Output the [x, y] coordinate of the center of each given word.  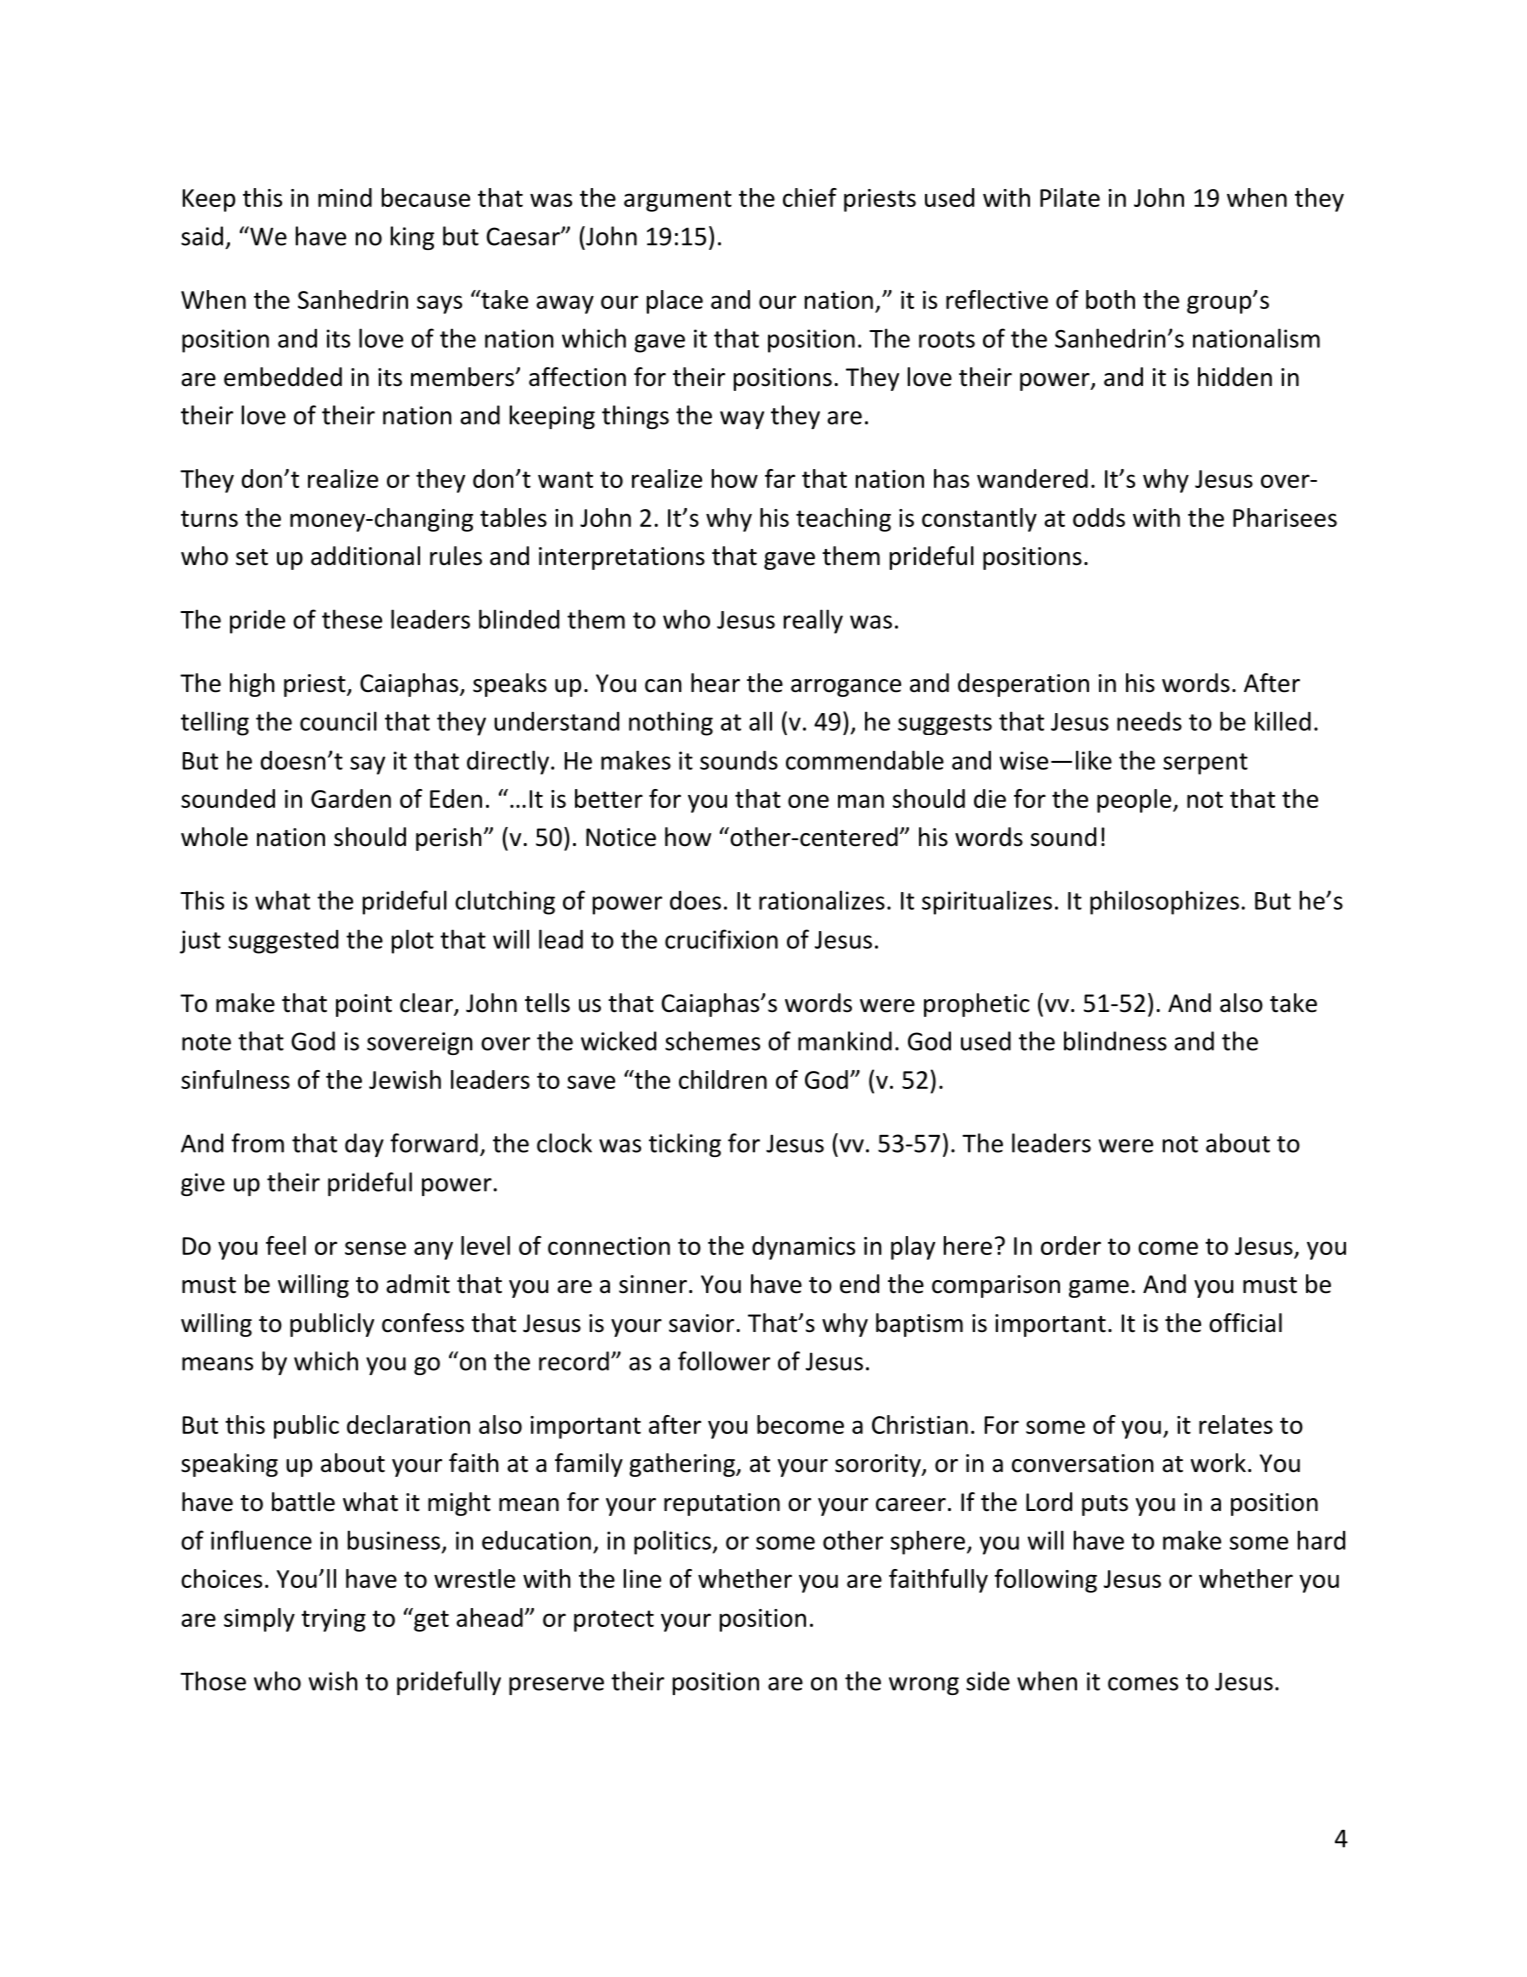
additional [365, 556]
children [723, 1079]
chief [810, 197]
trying [333, 1620]
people [1135, 801]
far [780, 478]
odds [1099, 517]
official [1245, 1323]
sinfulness [235, 1079]
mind [345, 197]
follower [724, 1361]
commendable [865, 760]
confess [423, 1323]
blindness [1115, 1041]
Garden [351, 798]
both [1110, 299]
